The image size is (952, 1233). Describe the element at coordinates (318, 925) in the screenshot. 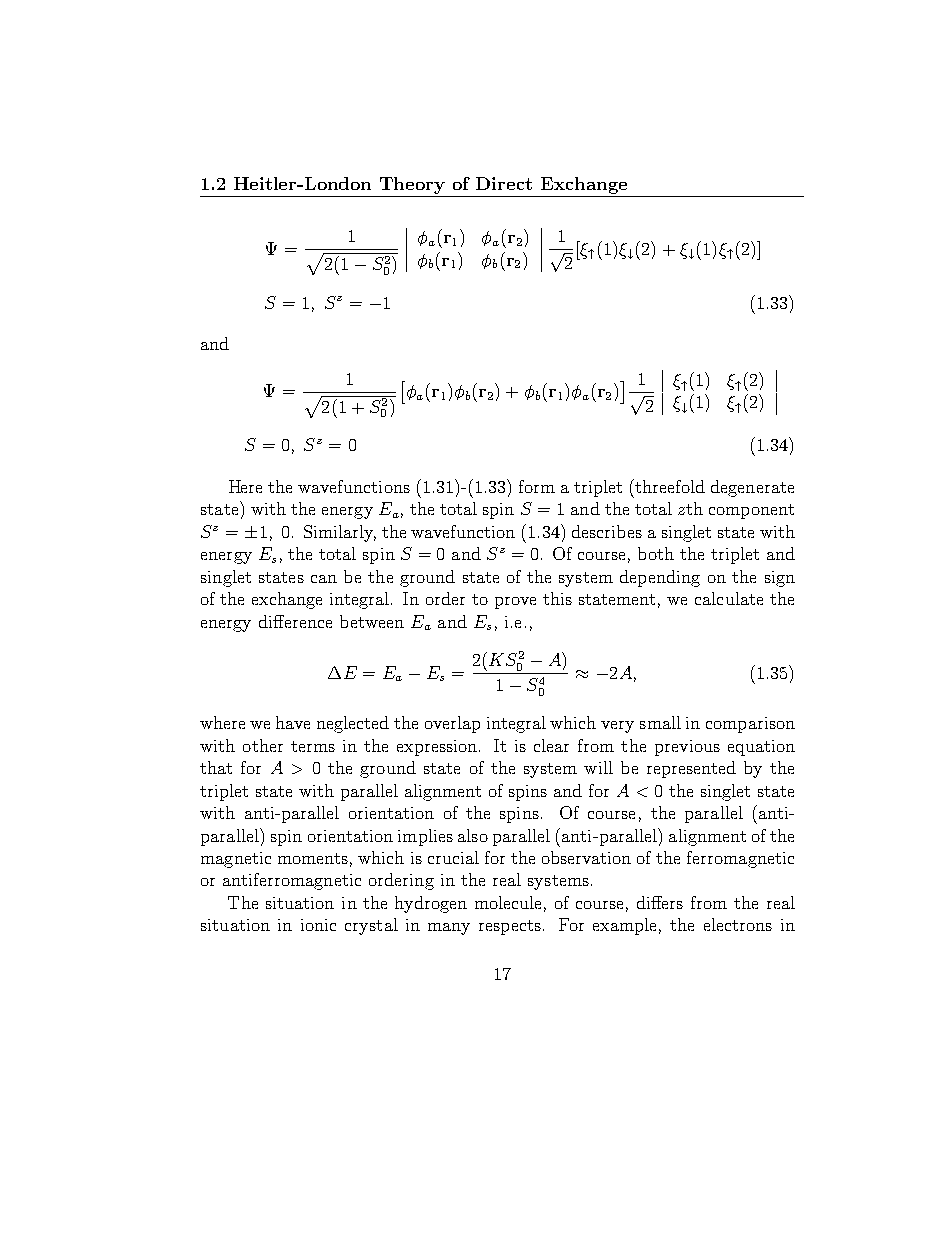

I see `ionic` at that location.
